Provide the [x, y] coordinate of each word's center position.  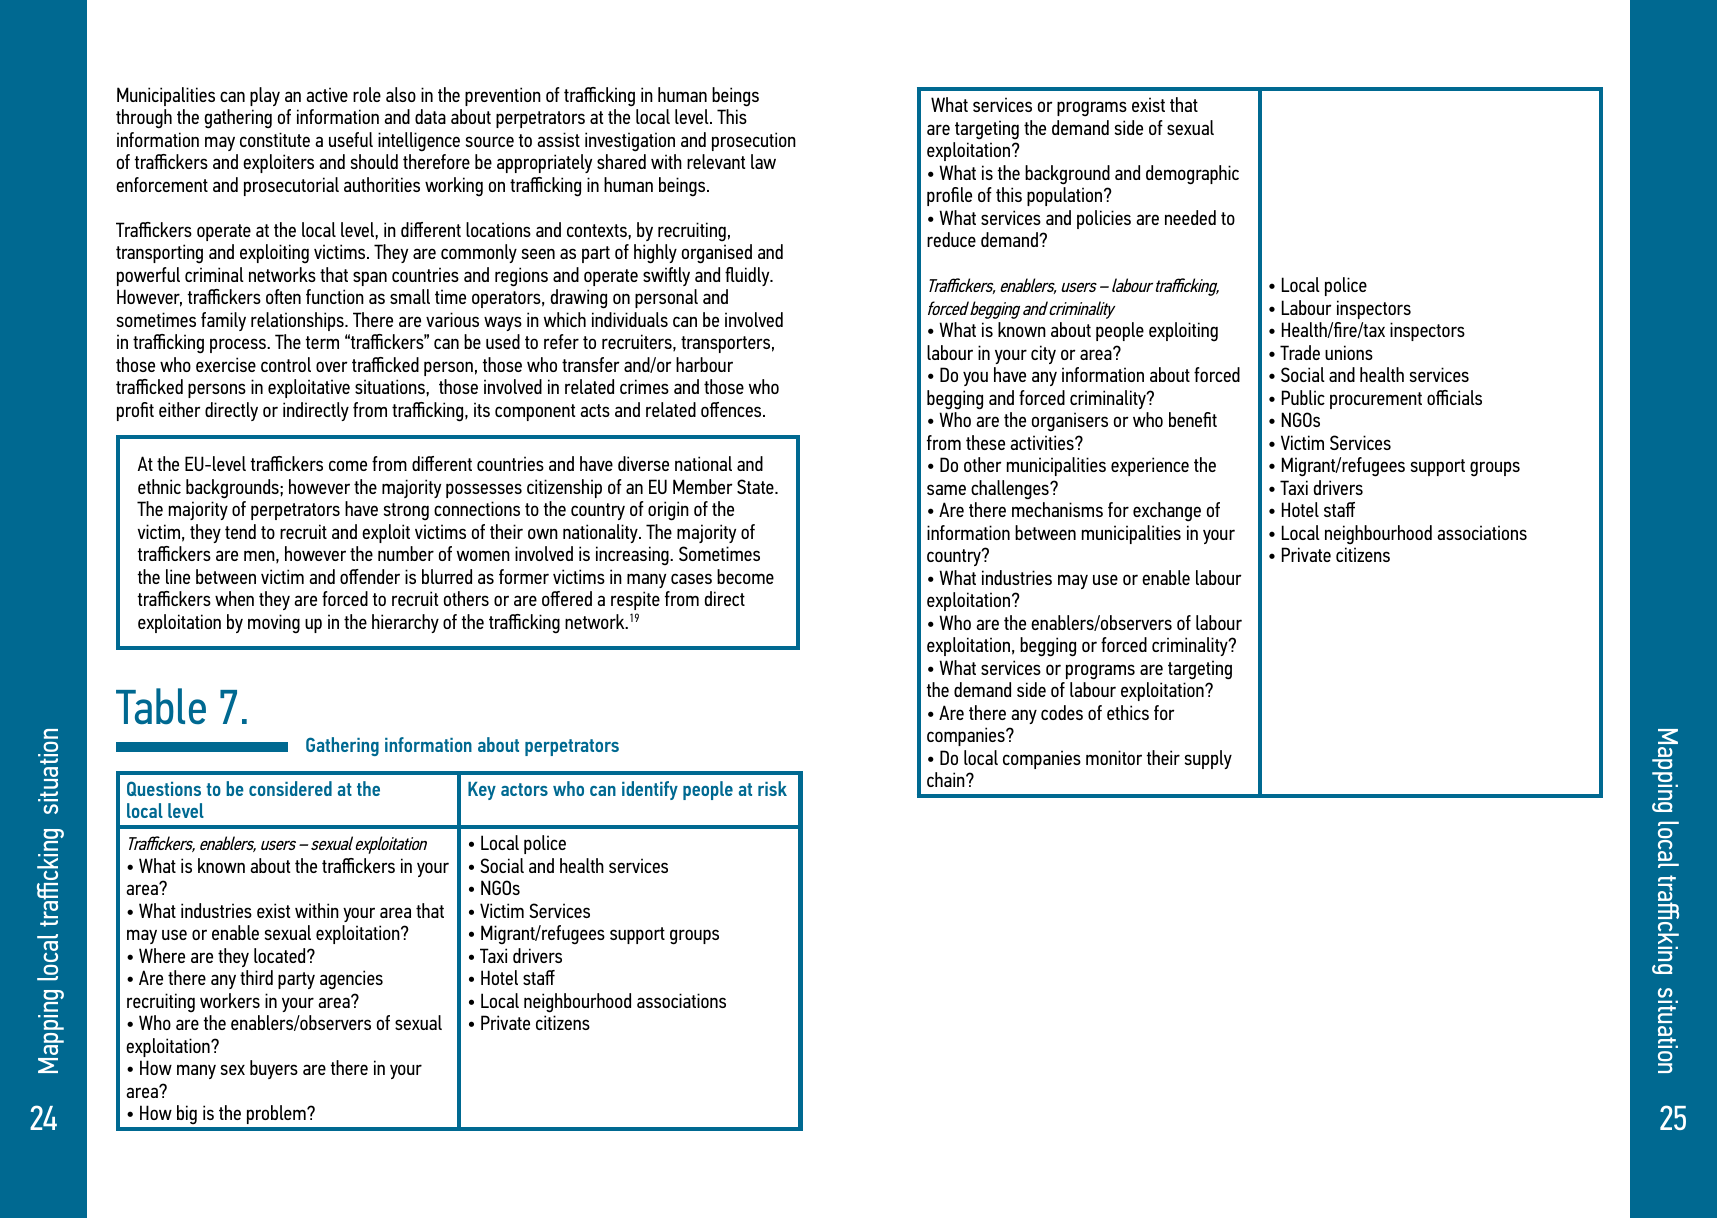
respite [635, 600]
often [283, 296]
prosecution [754, 141]
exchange [1167, 512]
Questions [164, 788]
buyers [274, 1069]
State [756, 486]
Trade [1300, 352]
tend [240, 531]
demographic [1192, 175]
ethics [1128, 712]
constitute [275, 139]
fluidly [748, 276]
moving [274, 624]
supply [1208, 759]
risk [772, 788]
